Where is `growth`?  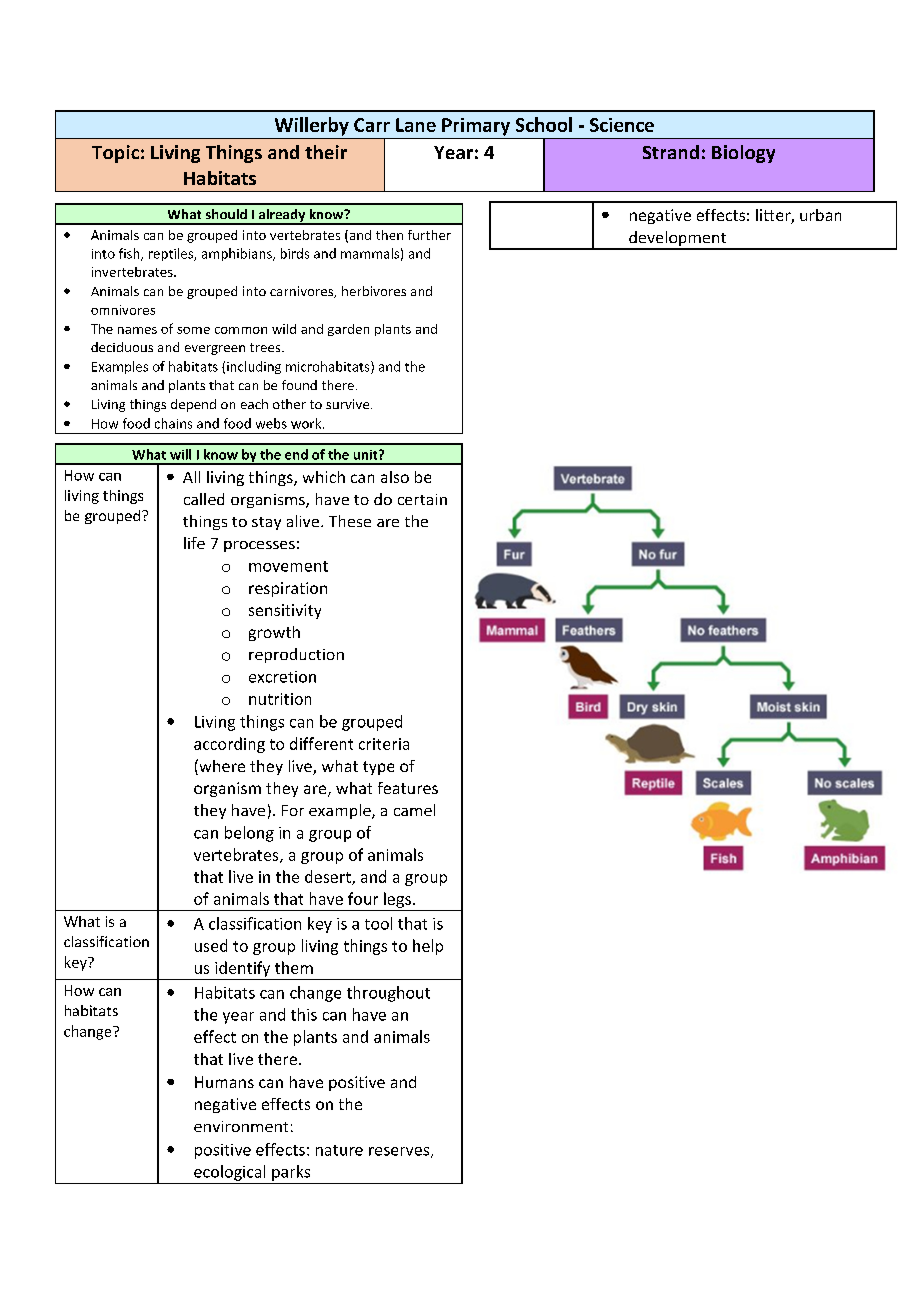 growth is located at coordinates (274, 633).
